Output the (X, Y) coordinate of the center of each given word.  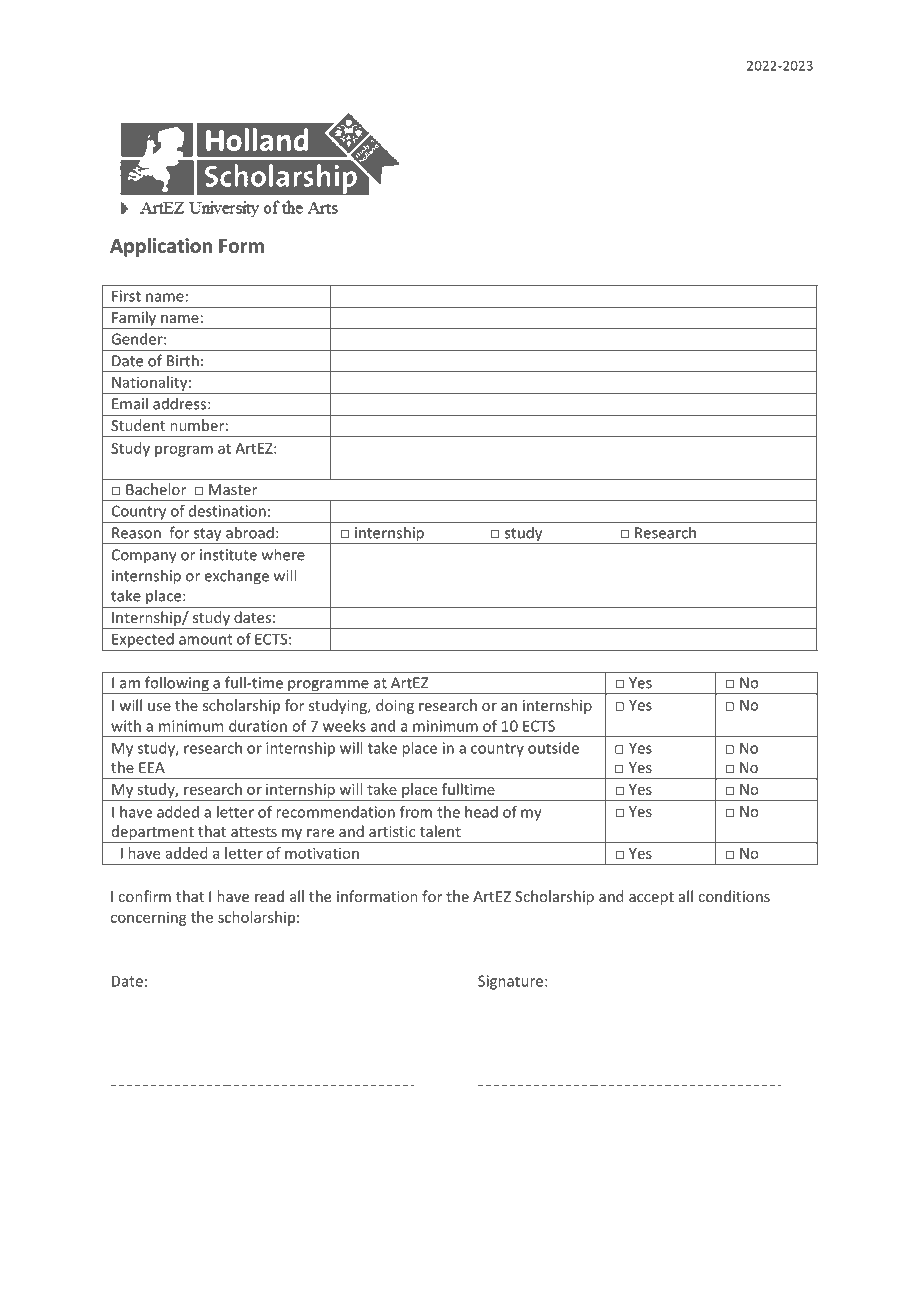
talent (440, 831)
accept (651, 898)
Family (134, 320)
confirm (144, 896)
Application (161, 247)
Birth (183, 360)
